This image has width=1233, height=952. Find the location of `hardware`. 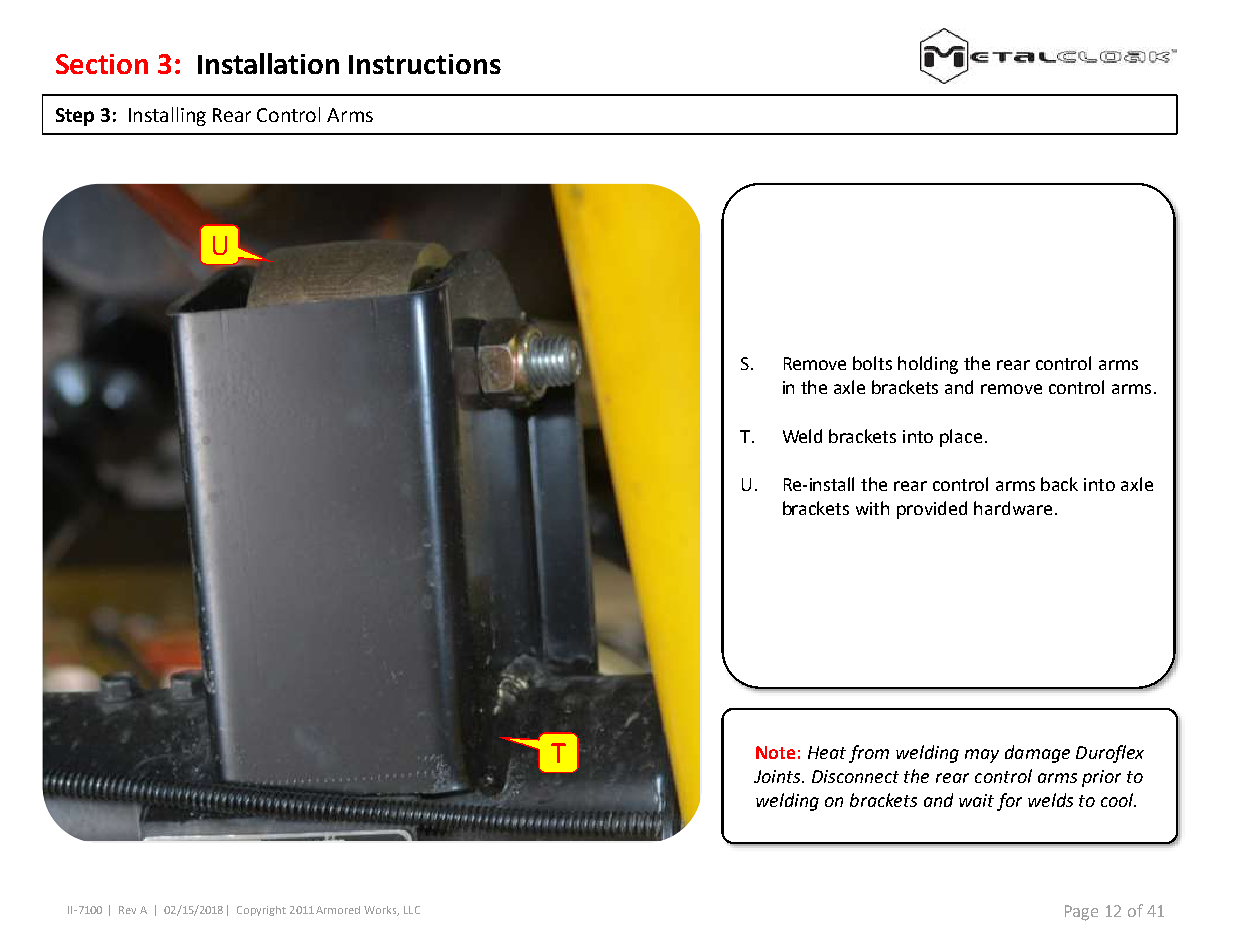

hardware is located at coordinates (1013, 508).
